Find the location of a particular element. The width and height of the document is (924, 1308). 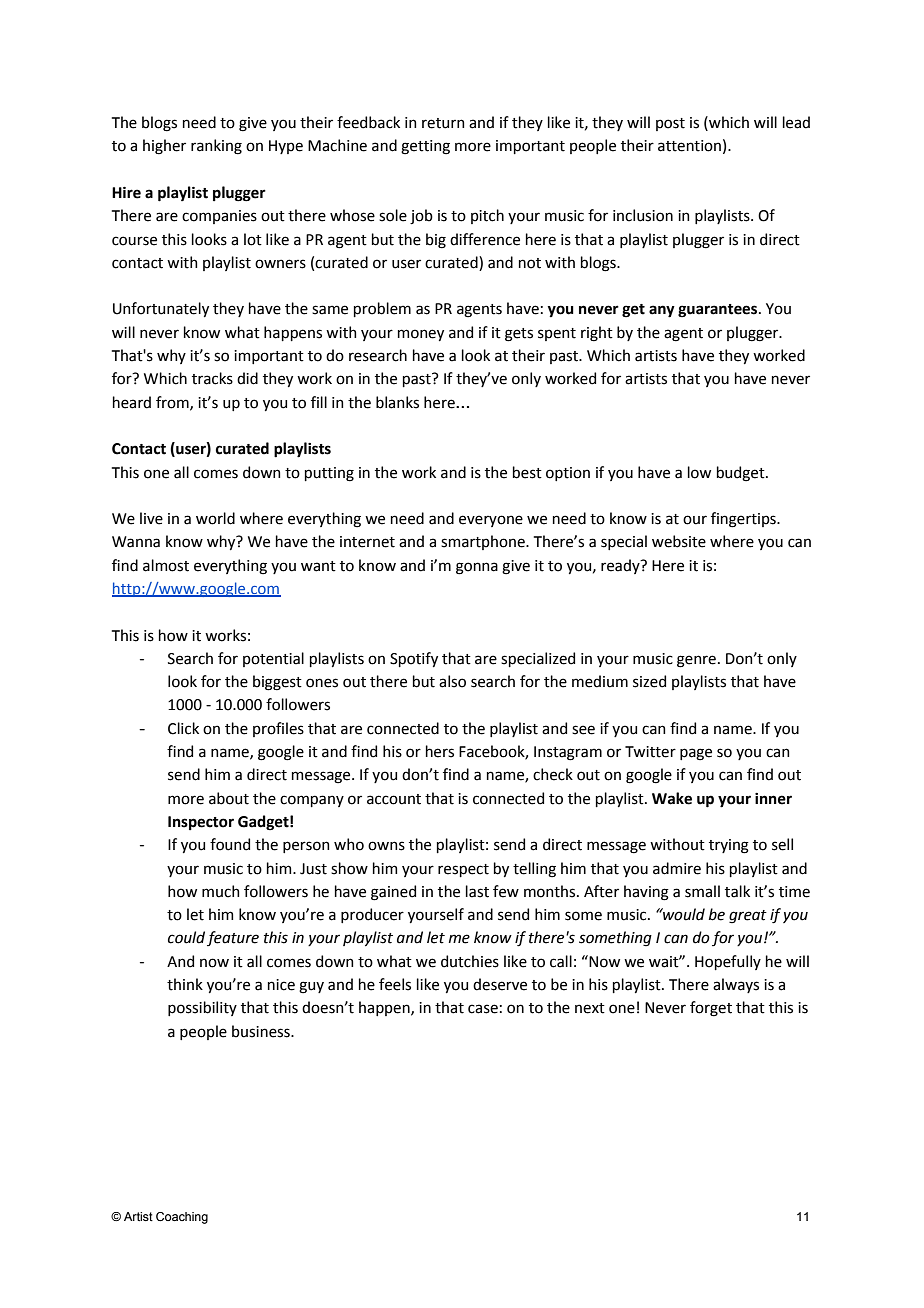

getting is located at coordinates (425, 147).
